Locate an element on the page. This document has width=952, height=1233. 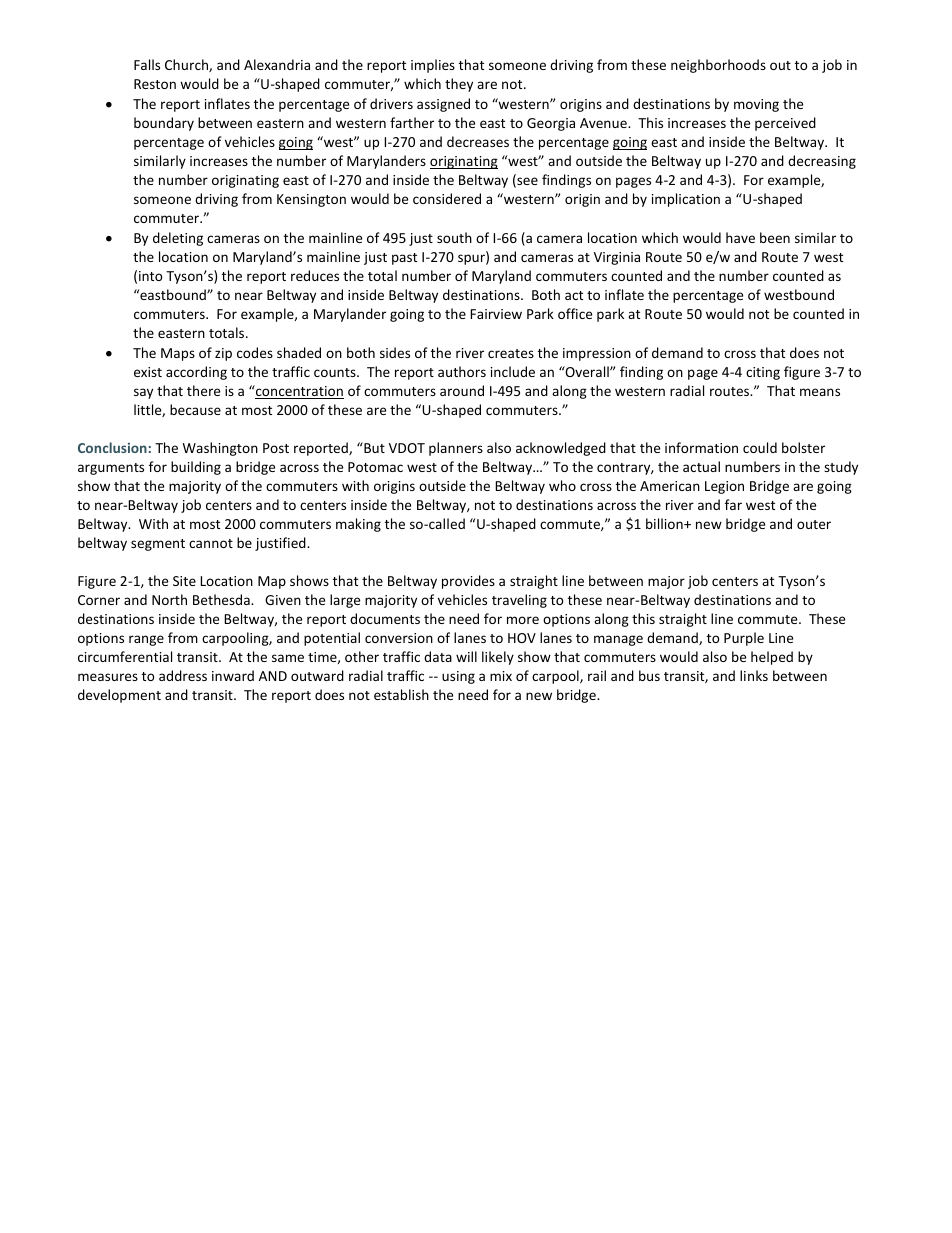
address is located at coordinates (183, 675).
